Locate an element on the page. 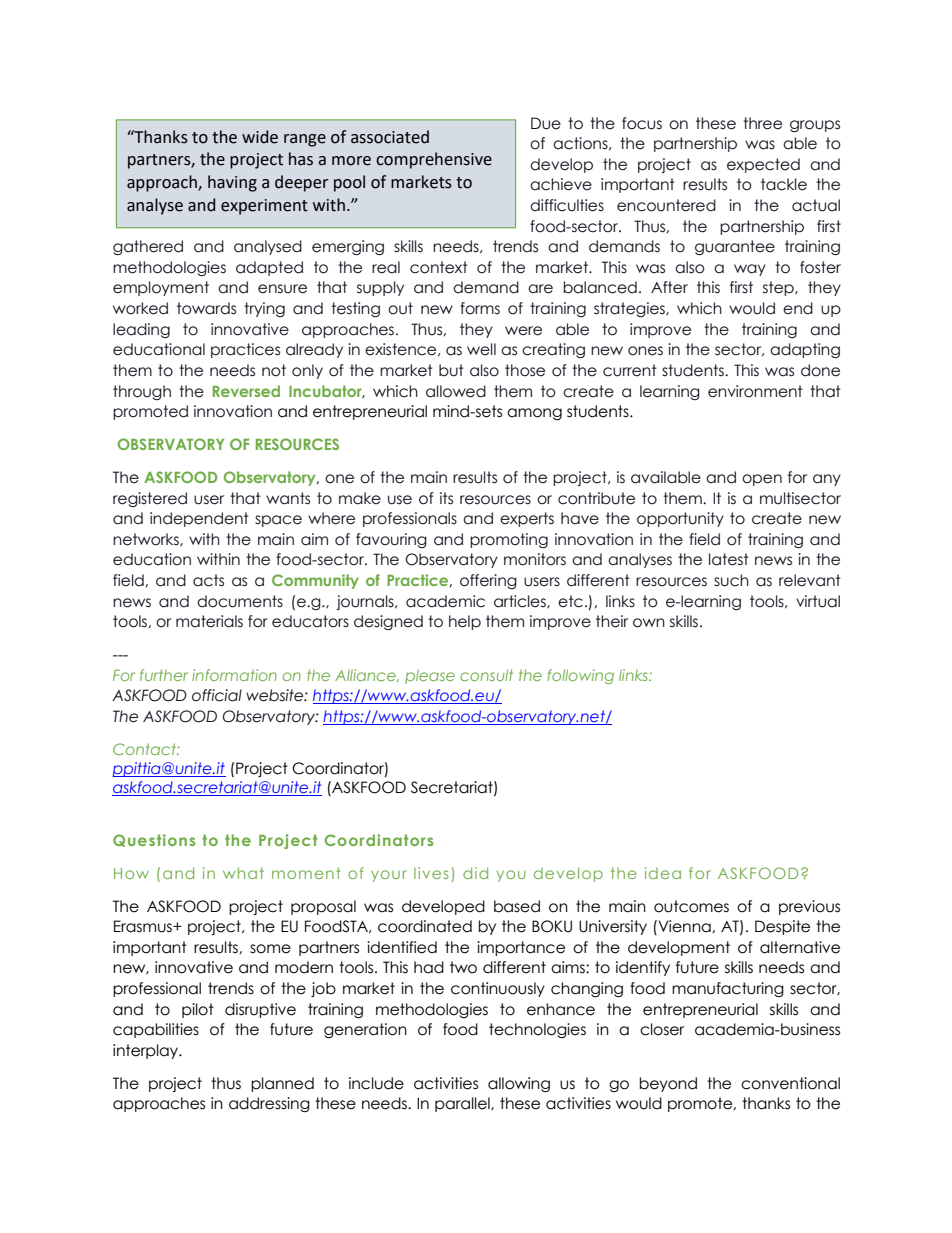  conventional is located at coordinates (790, 1083).
